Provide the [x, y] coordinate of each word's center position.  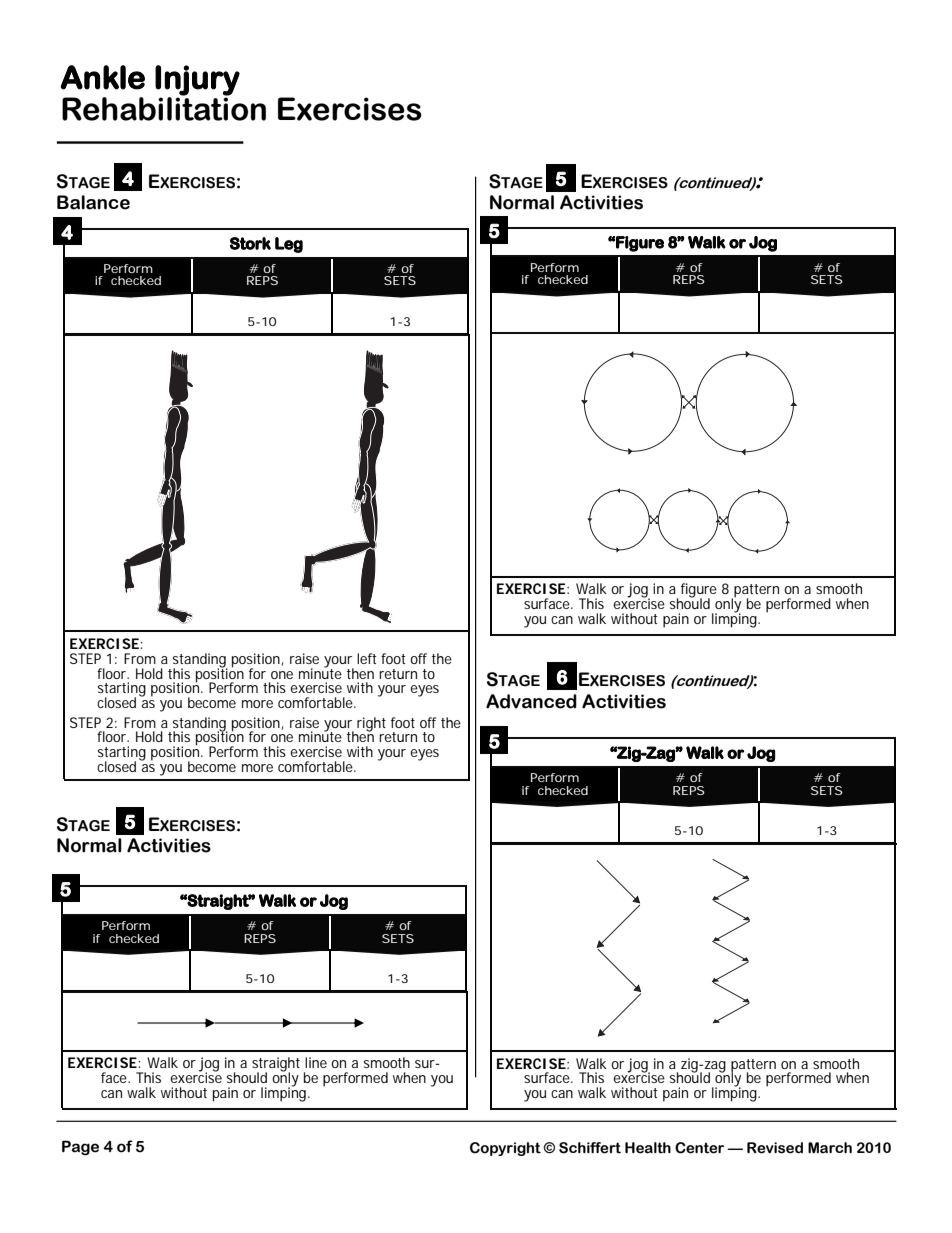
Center [699, 1148]
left [367, 658]
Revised [775, 1148]
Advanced [531, 701]
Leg [289, 245]
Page [80, 1147]
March [830, 1148]
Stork [250, 243]
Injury [197, 80]
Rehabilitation [164, 108]
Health [648, 1148]
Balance [93, 202]
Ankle [103, 77]
